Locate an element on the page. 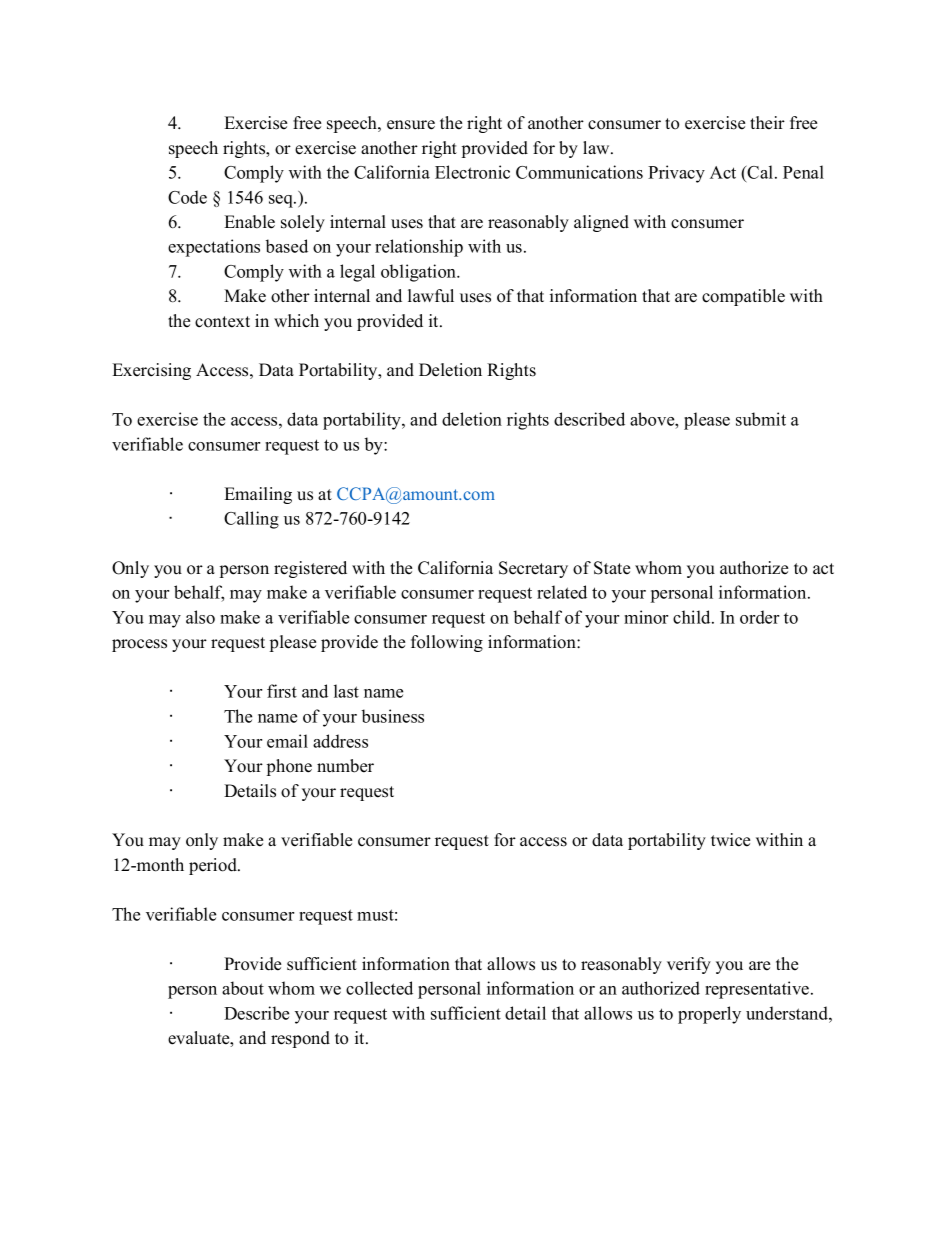 The height and width of the document is (1233, 952). Electronic is located at coordinates (472, 172).
